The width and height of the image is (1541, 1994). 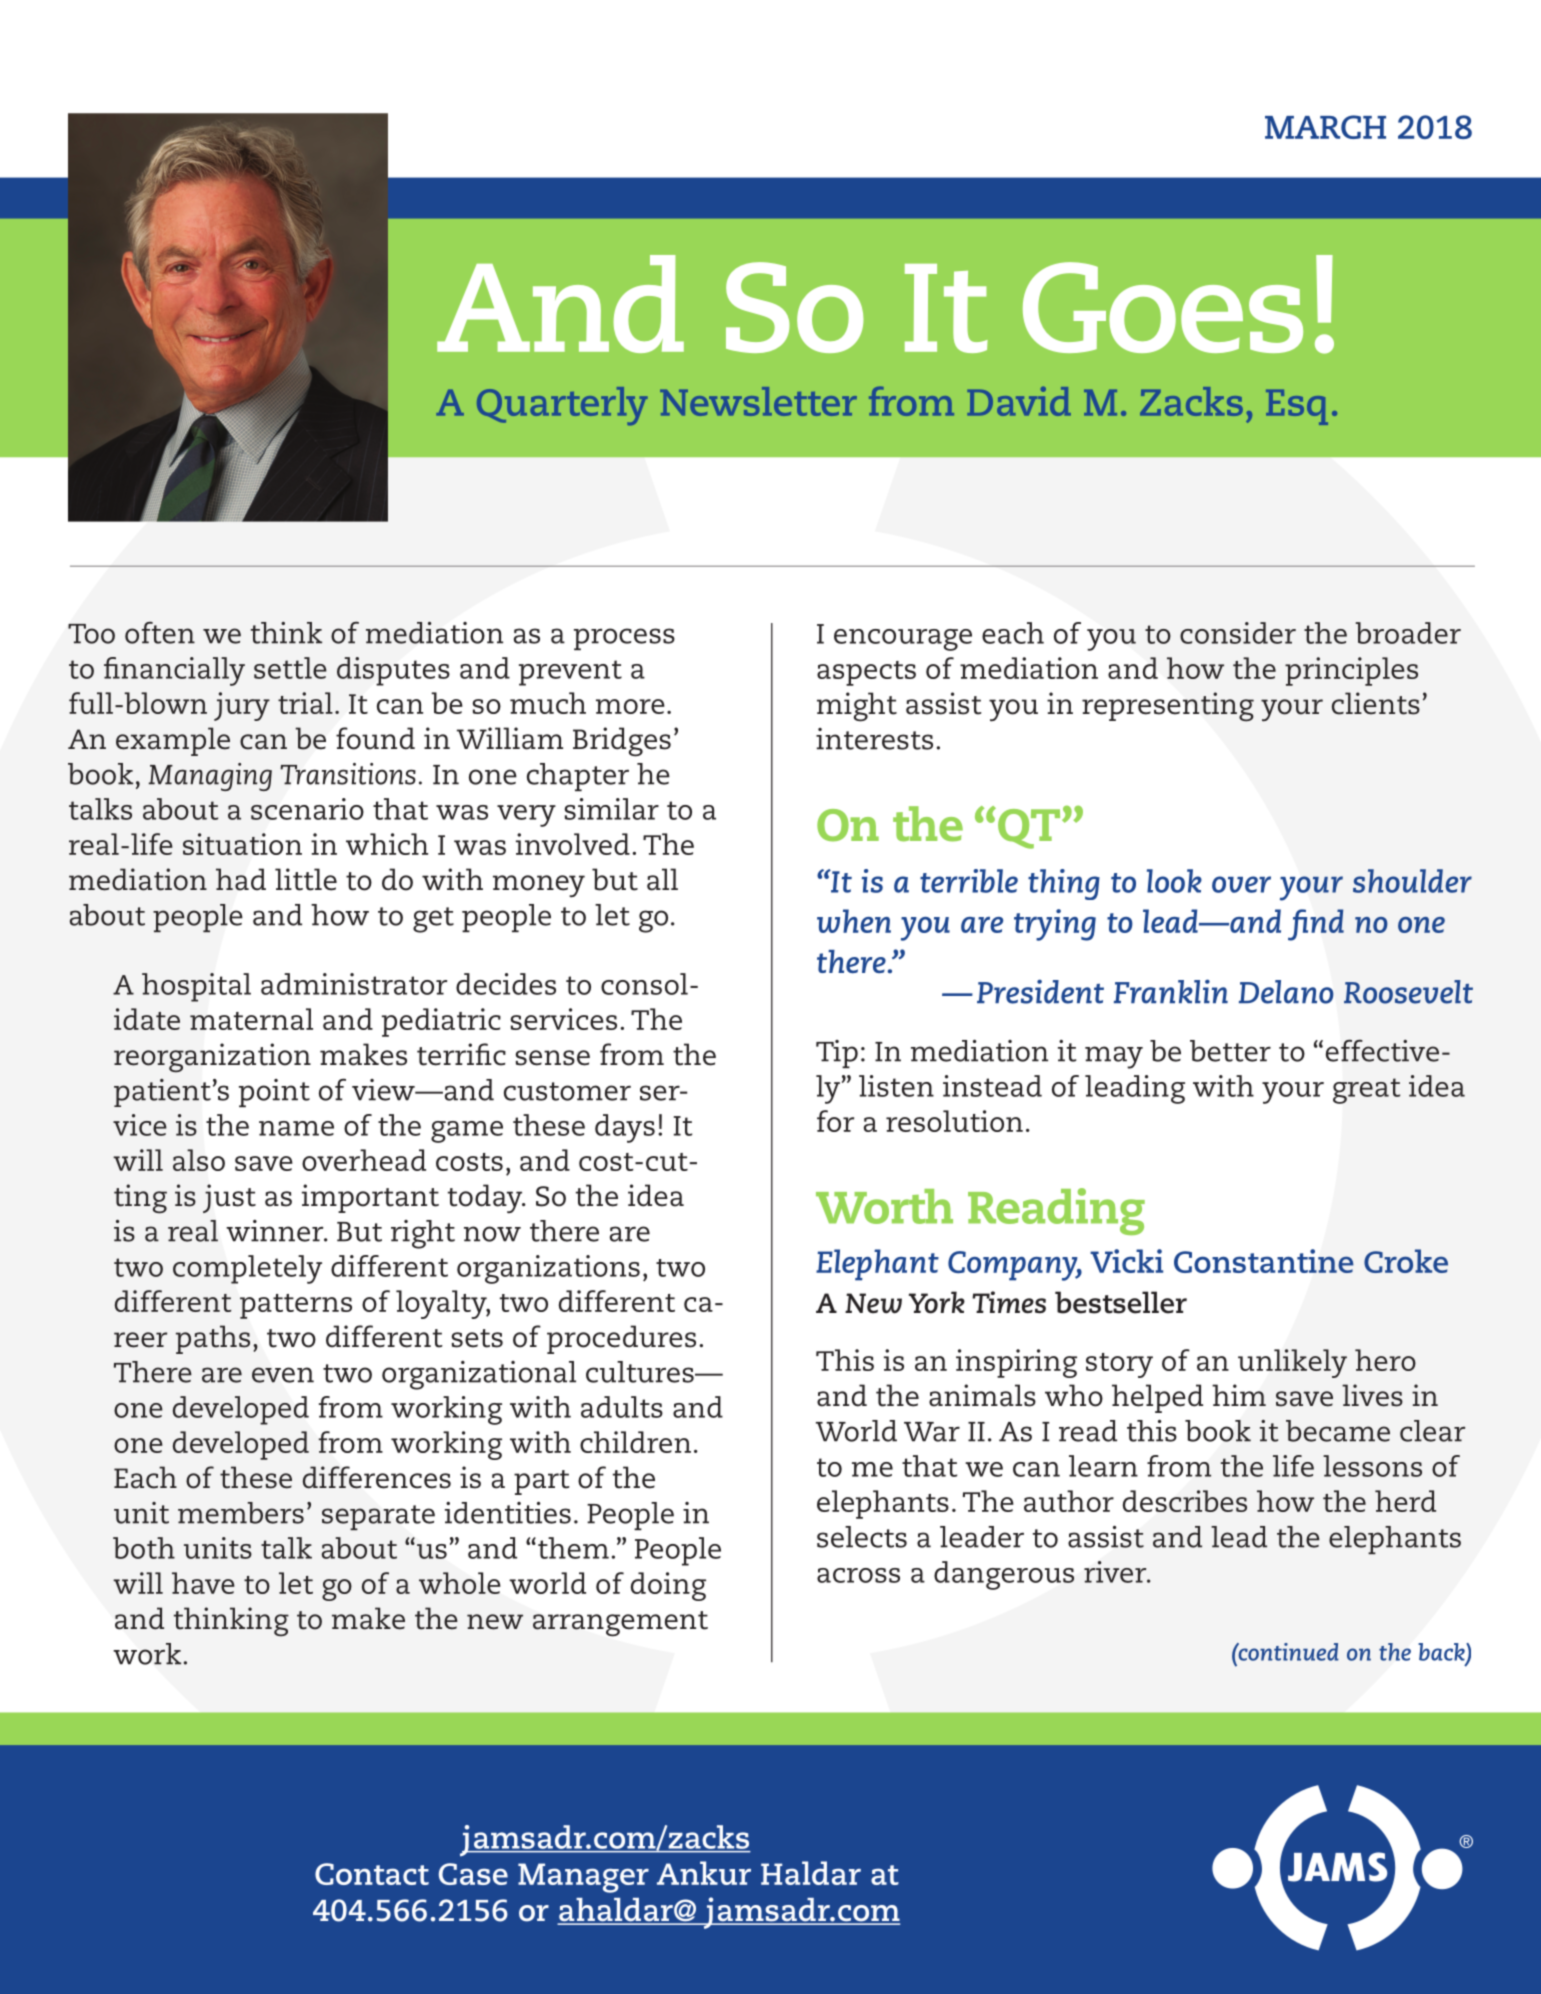 What do you see at coordinates (635, 1442) in the image?
I see `children` at bounding box center [635, 1442].
